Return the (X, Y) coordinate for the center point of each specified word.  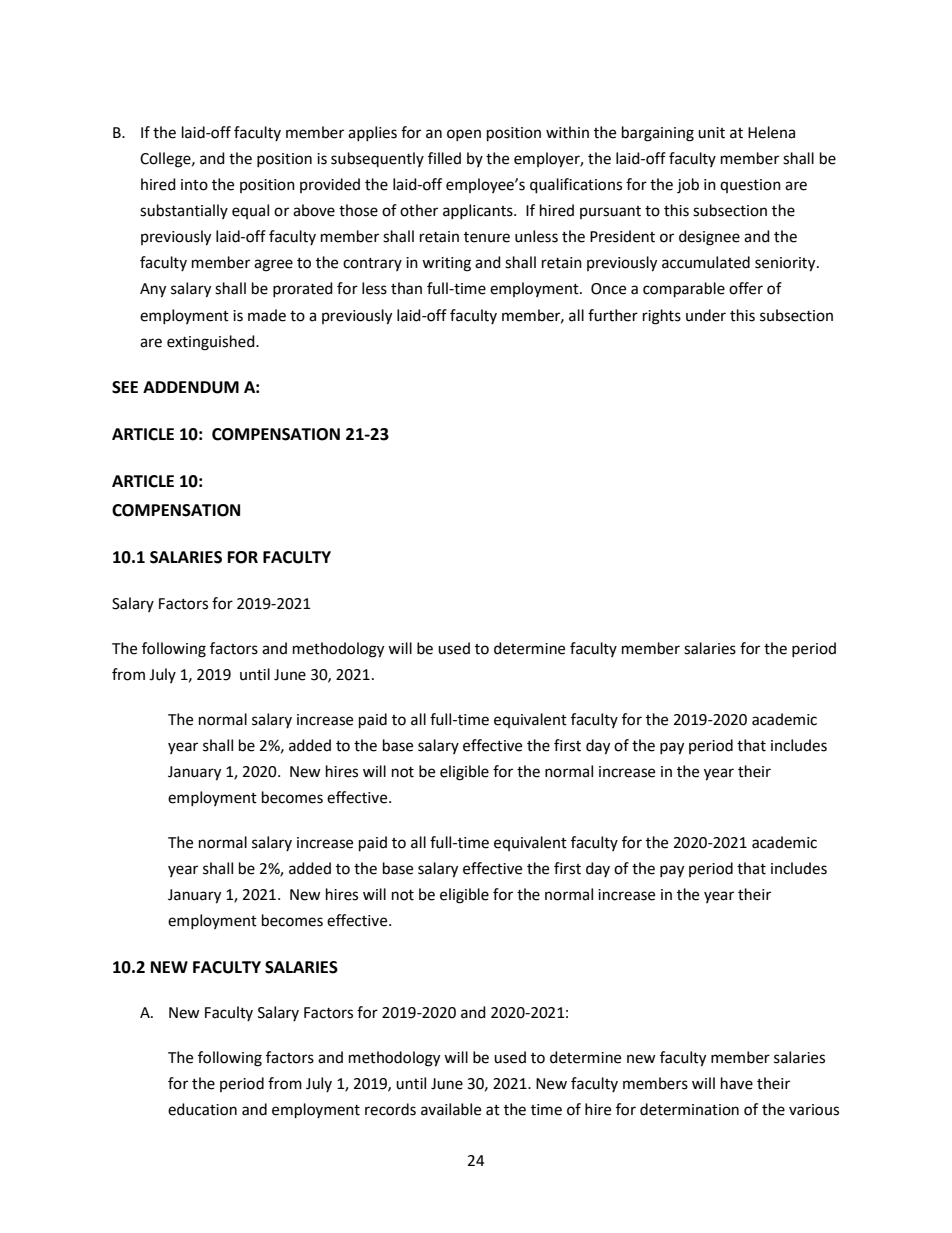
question (750, 186)
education (202, 1109)
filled (444, 158)
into (194, 185)
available (451, 1109)
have (737, 1083)
